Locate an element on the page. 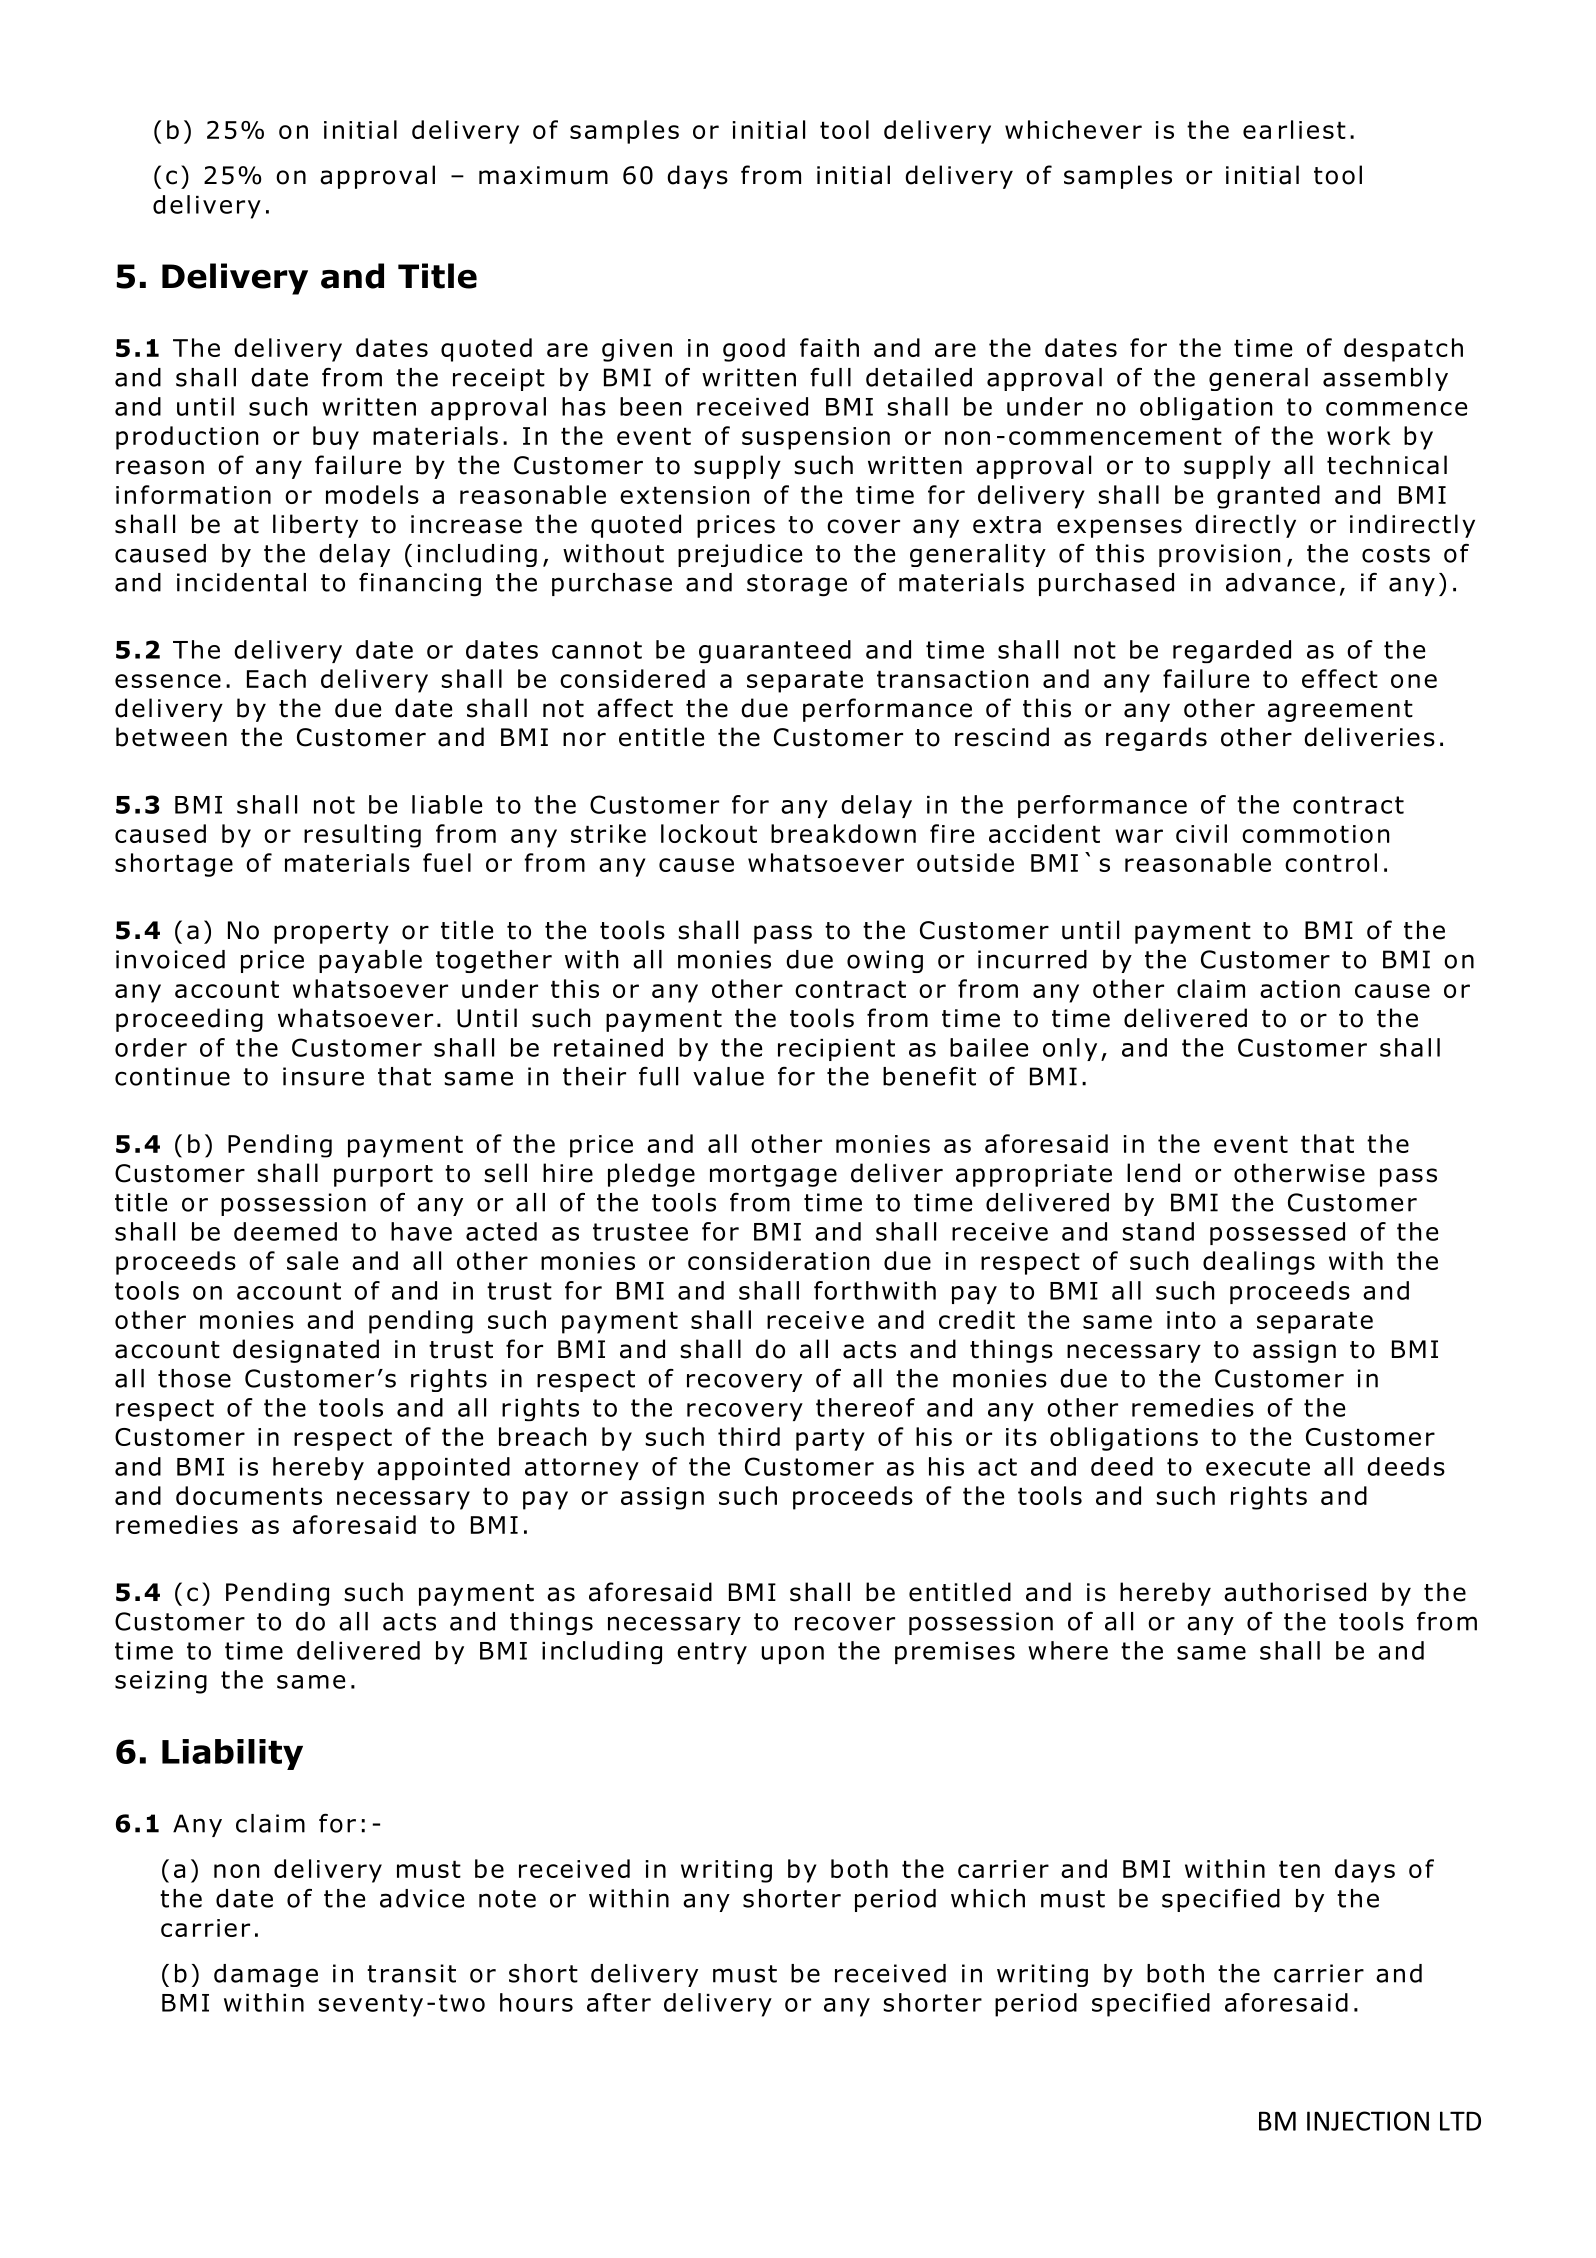 This image has height=2258, width=1596. designated is located at coordinates (306, 1351).
